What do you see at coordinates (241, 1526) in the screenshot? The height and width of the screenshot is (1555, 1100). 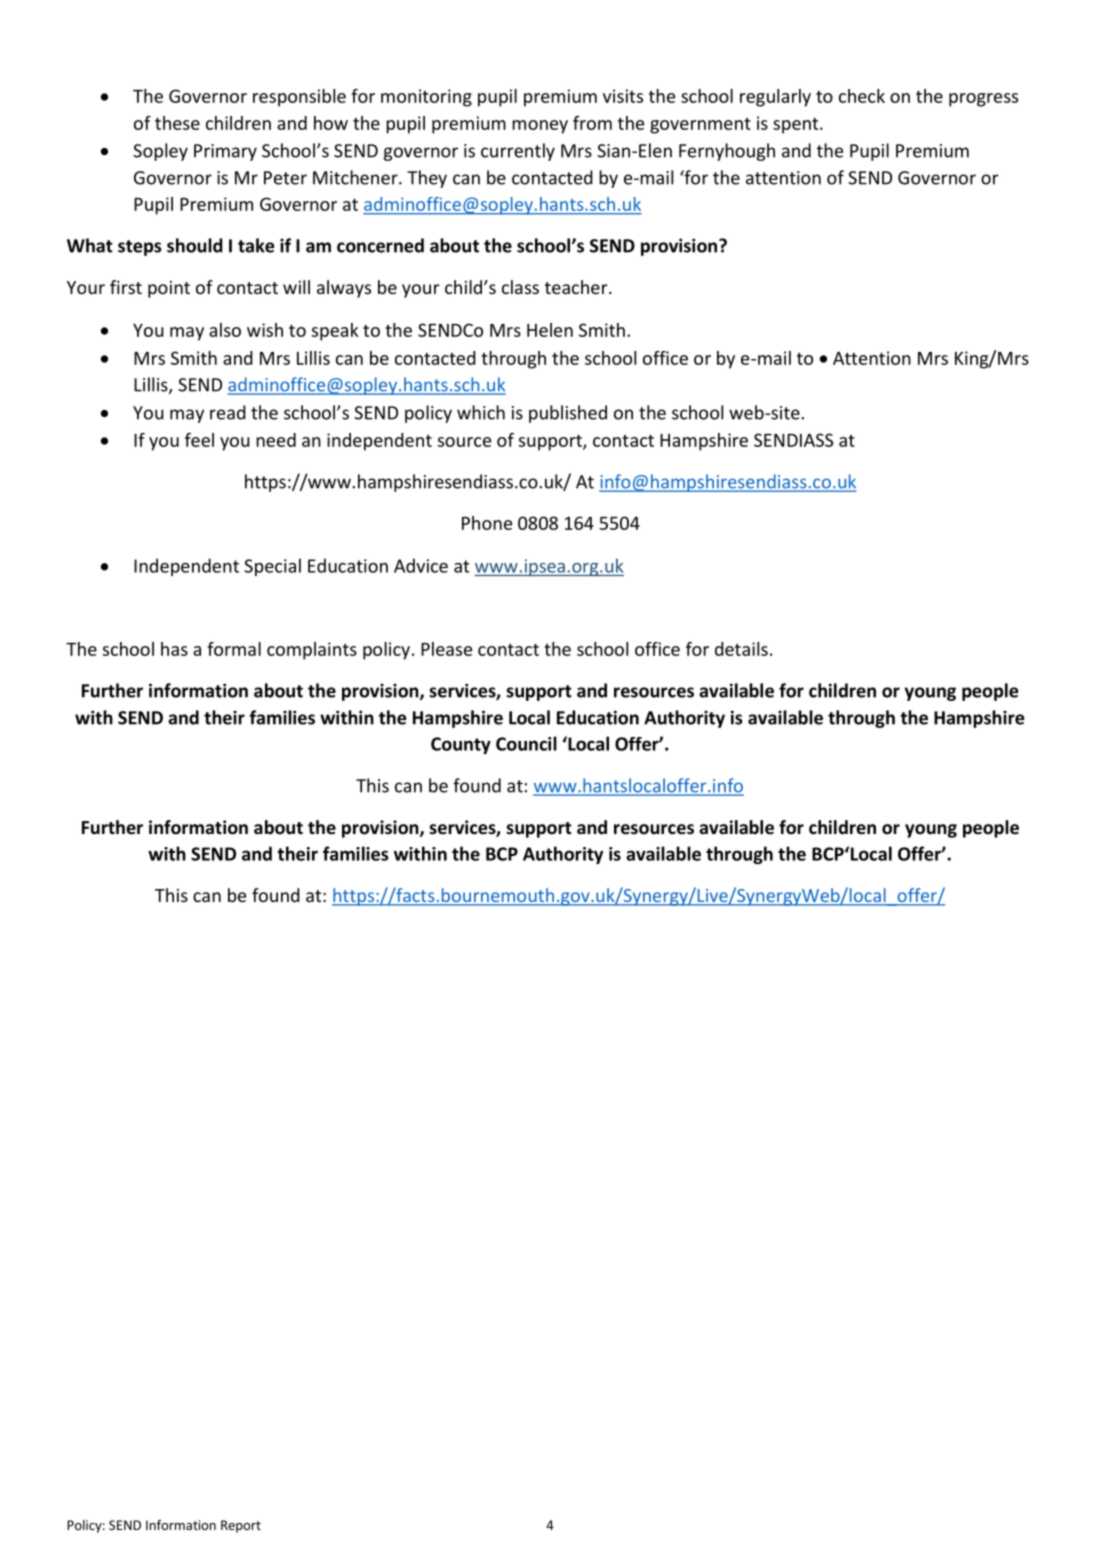 I see `Report` at bounding box center [241, 1526].
